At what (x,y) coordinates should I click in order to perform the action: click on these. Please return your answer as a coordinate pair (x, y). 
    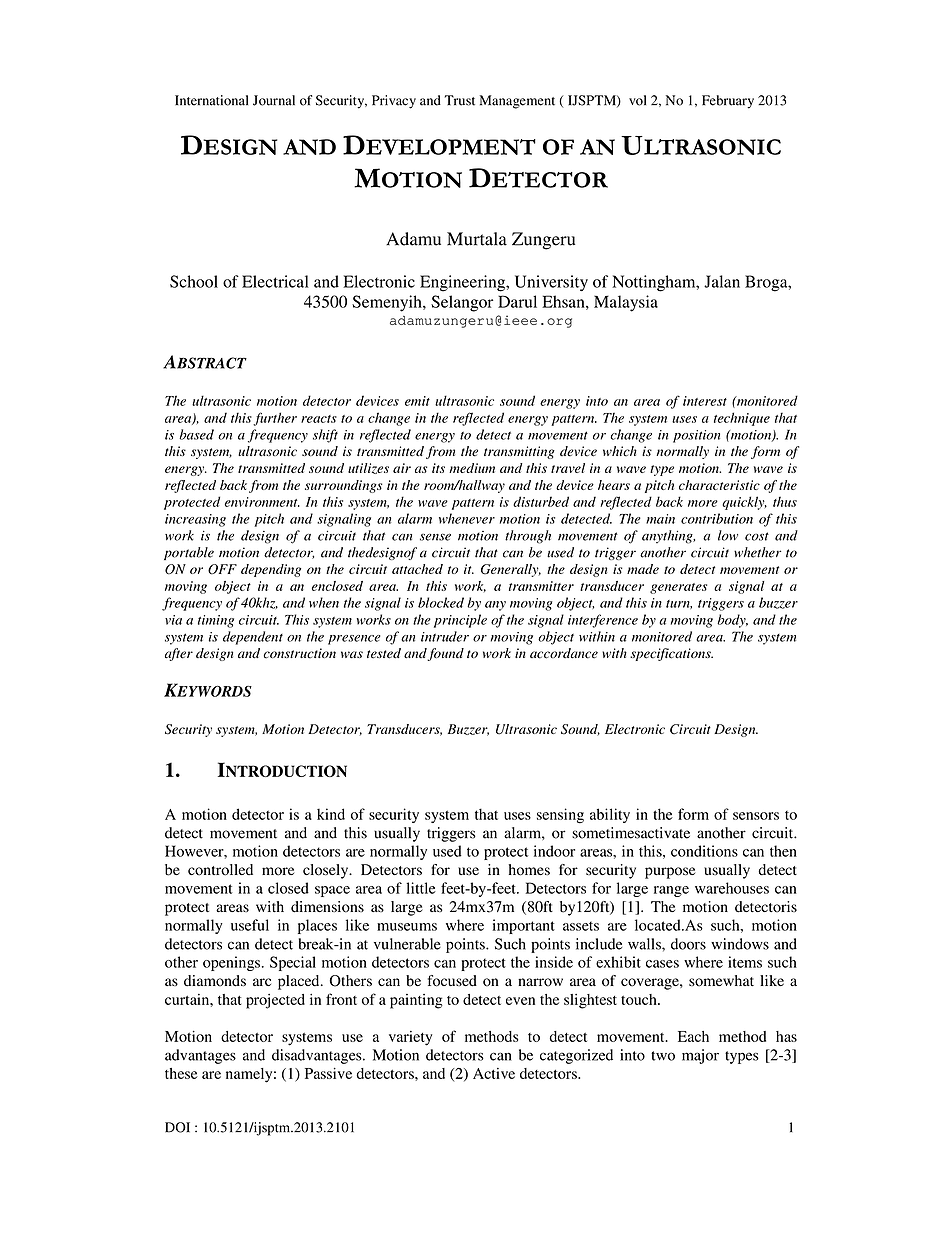
    Looking at the image, I should click on (181, 1073).
